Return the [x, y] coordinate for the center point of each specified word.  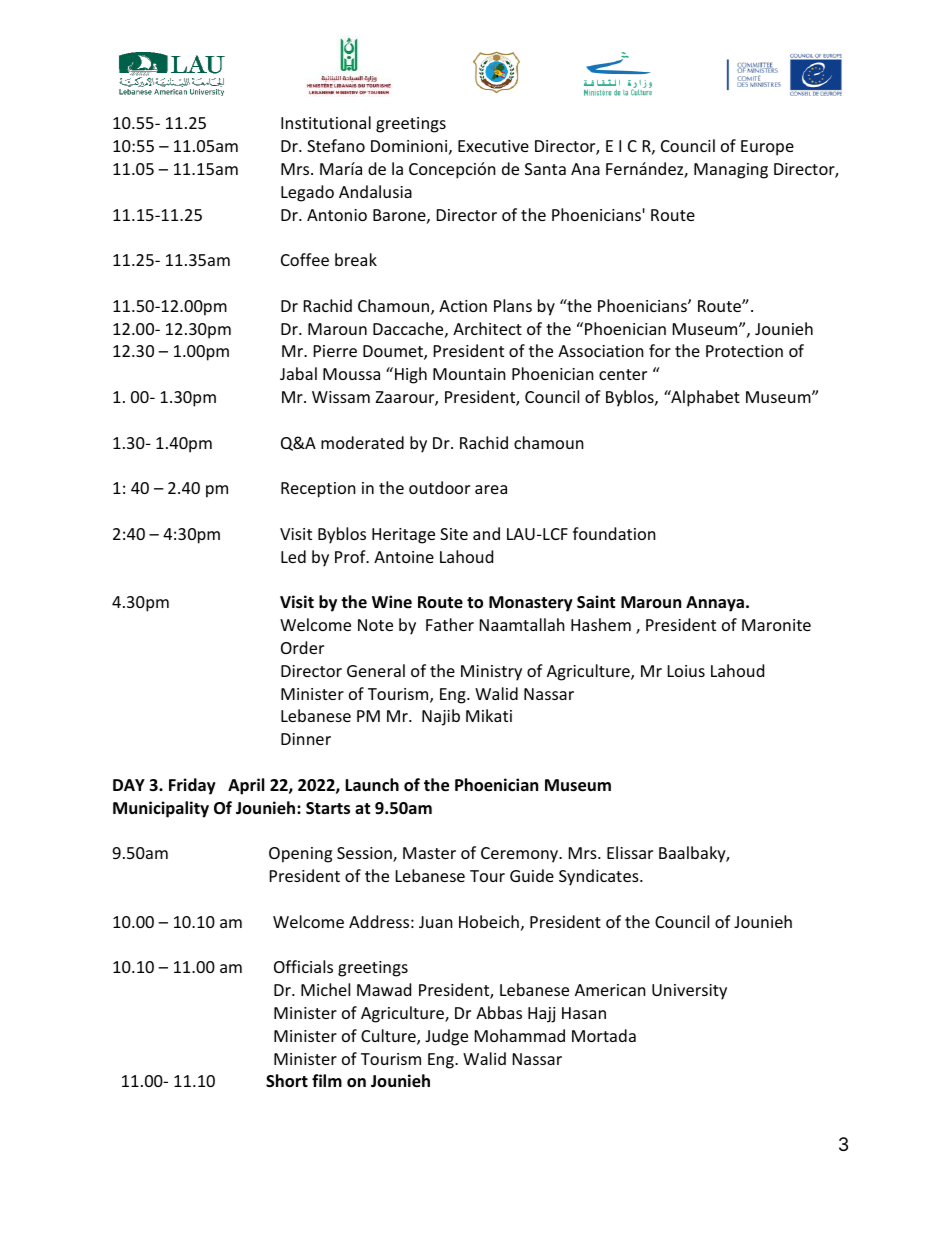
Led [293, 556]
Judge [446, 1037]
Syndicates [600, 877]
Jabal [298, 373]
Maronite [776, 625]
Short [287, 1081]
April [246, 786]
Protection [744, 351]
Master [429, 853]
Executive [493, 146]
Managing [731, 171]
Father [450, 624]
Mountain [469, 374]
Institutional [326, 122]
